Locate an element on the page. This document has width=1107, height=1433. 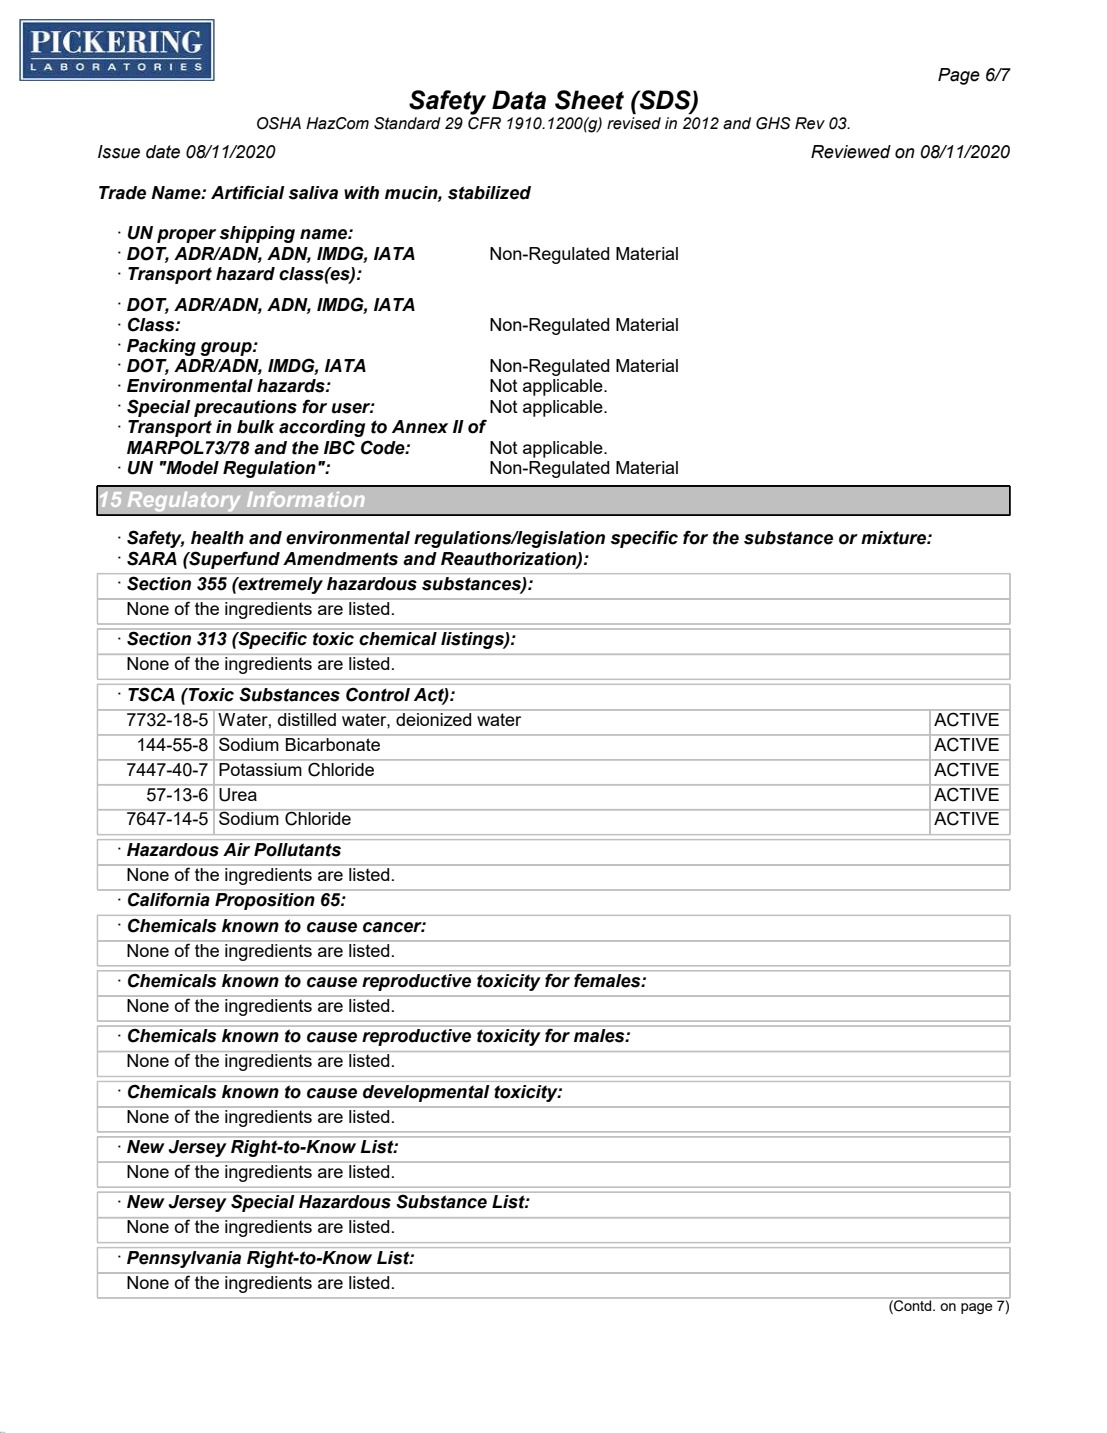
GHS is located at coordinates (773, 123).
